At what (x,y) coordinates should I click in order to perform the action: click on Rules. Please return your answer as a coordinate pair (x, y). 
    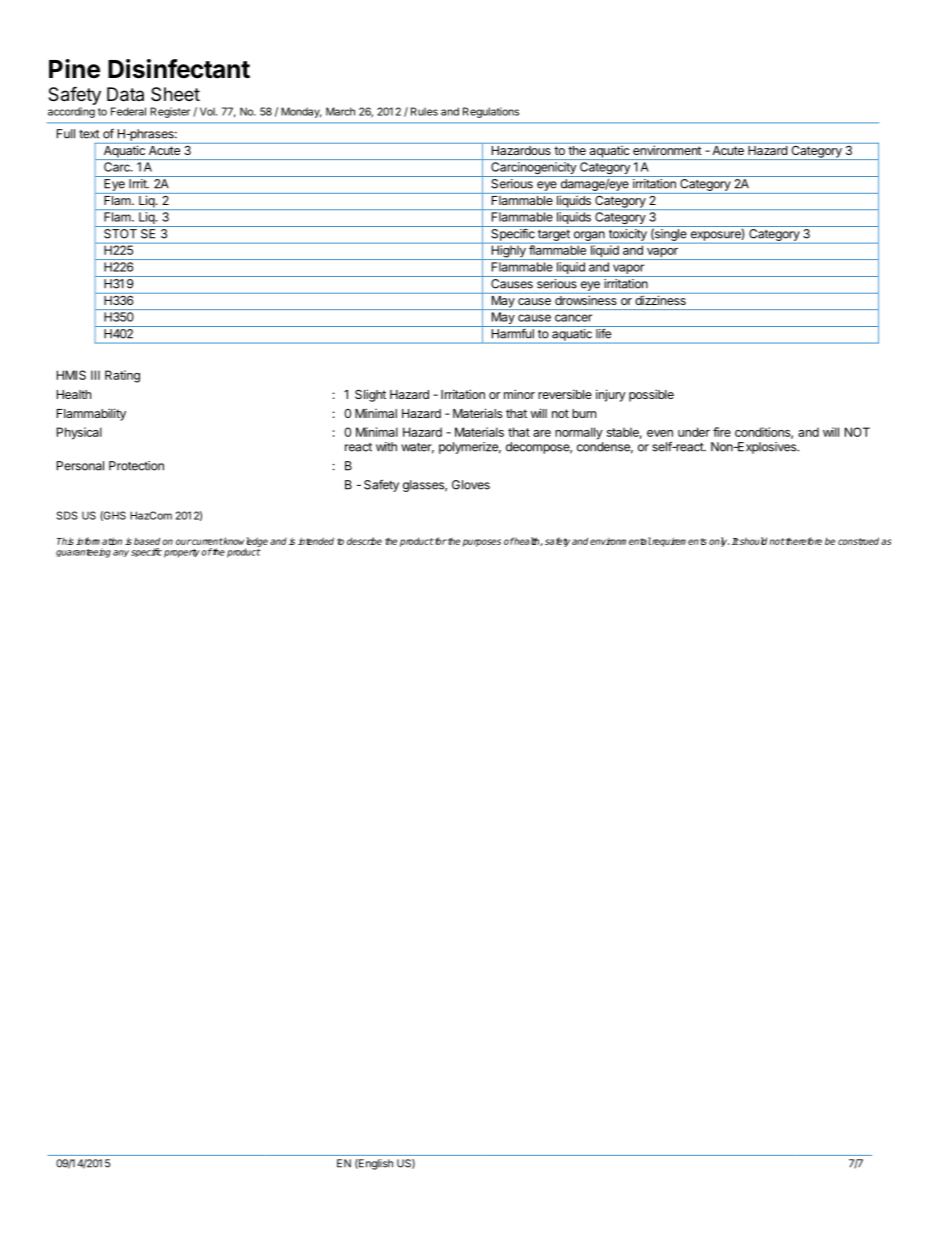
    Looking at the image, I should click on (424, 111).
